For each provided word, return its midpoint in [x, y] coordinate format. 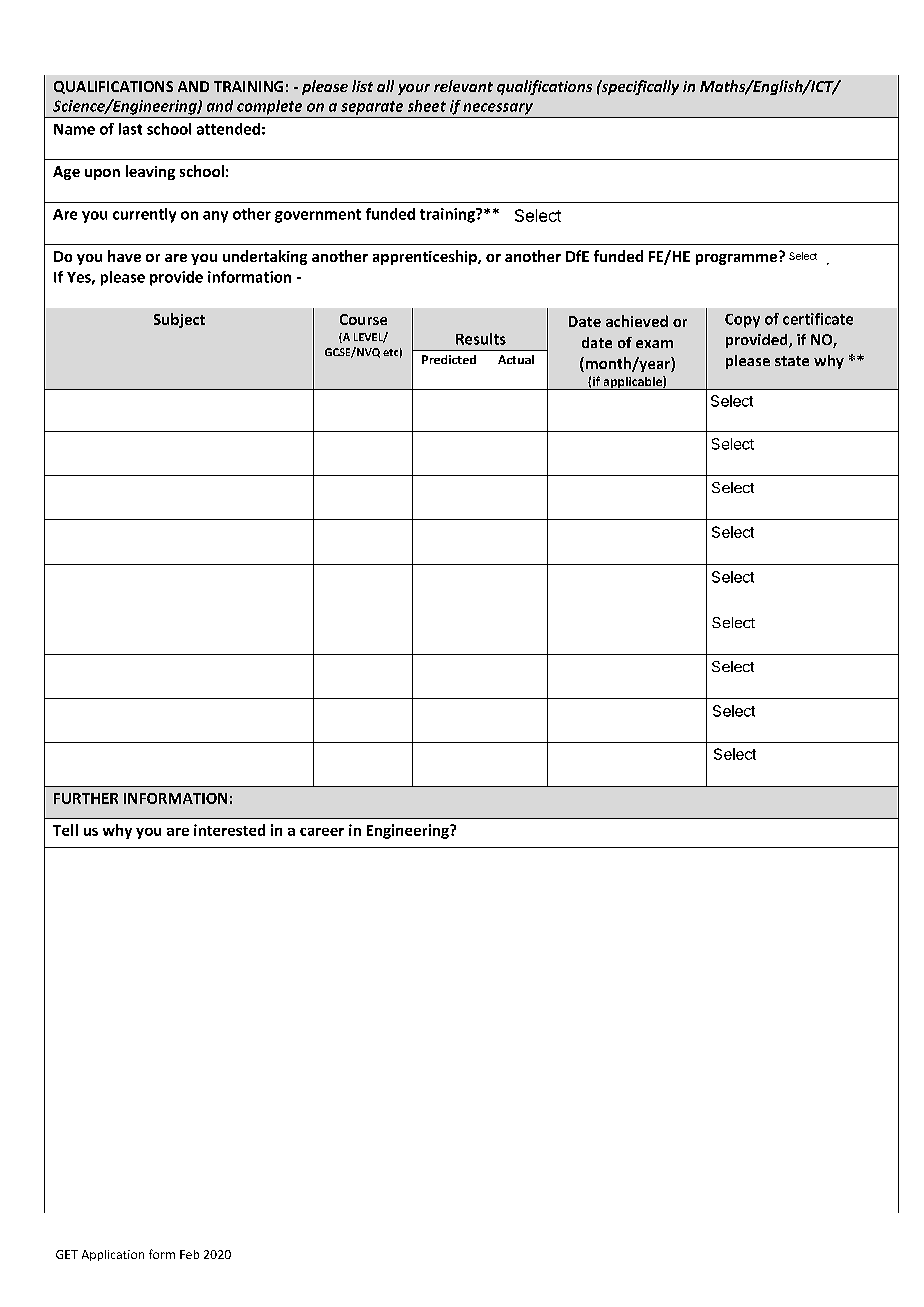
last [130, 129]
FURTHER [86, 798]
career [322, 832]
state [792, 361]
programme [736, 259]
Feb [189, 1254]
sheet [427, 106]
